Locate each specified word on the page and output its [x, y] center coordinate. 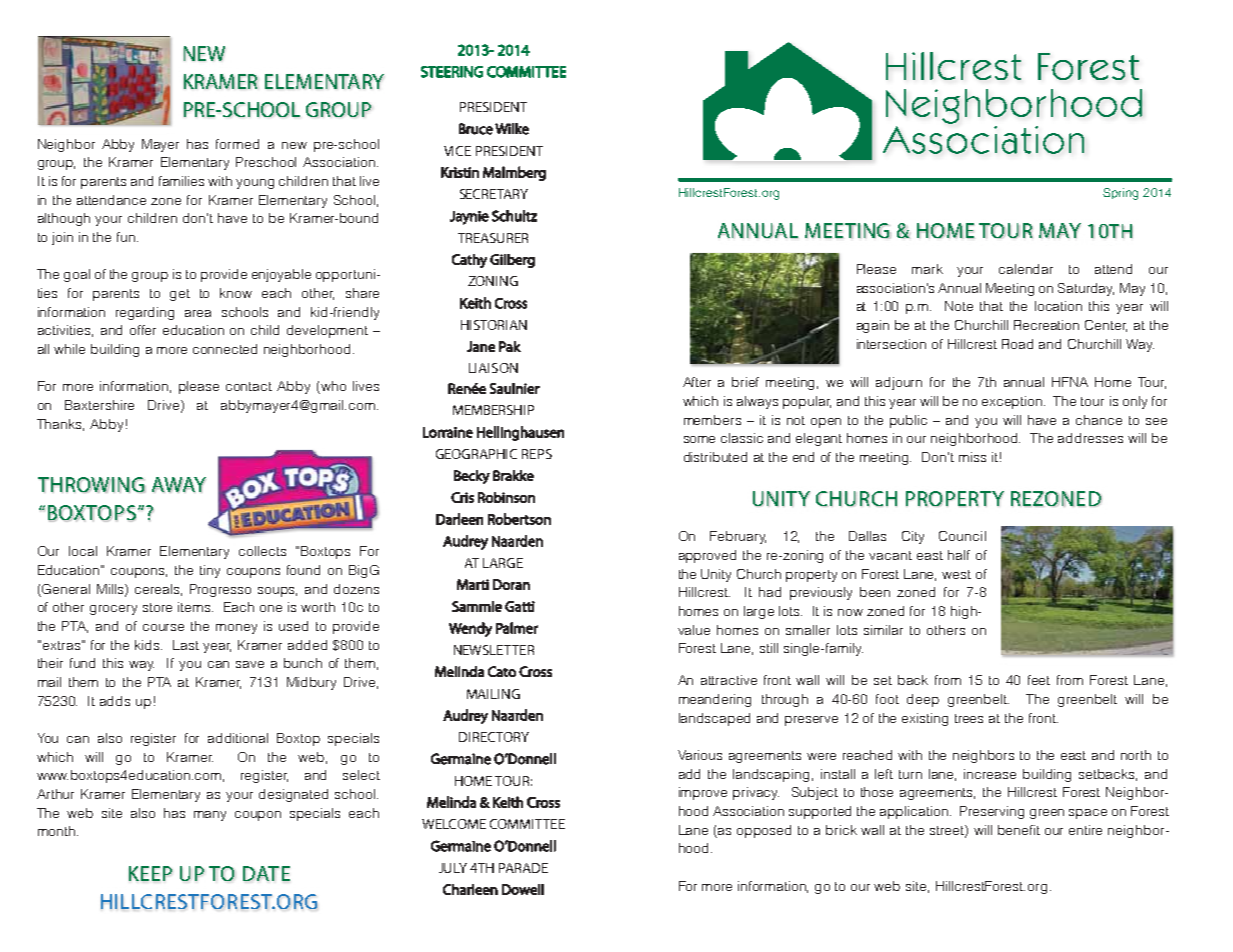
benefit [1019, 830]
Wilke [512, 129]
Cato [502, 671]
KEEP [150, 873]
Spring [1120, 194]
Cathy [469, 261]
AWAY [179, 485]
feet [1039, 680]
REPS [537, 454]
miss [972, 457]
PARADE [523, 868]
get [180, 295]
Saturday [1086, 289]
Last [186, 645]
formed [237, 144]
